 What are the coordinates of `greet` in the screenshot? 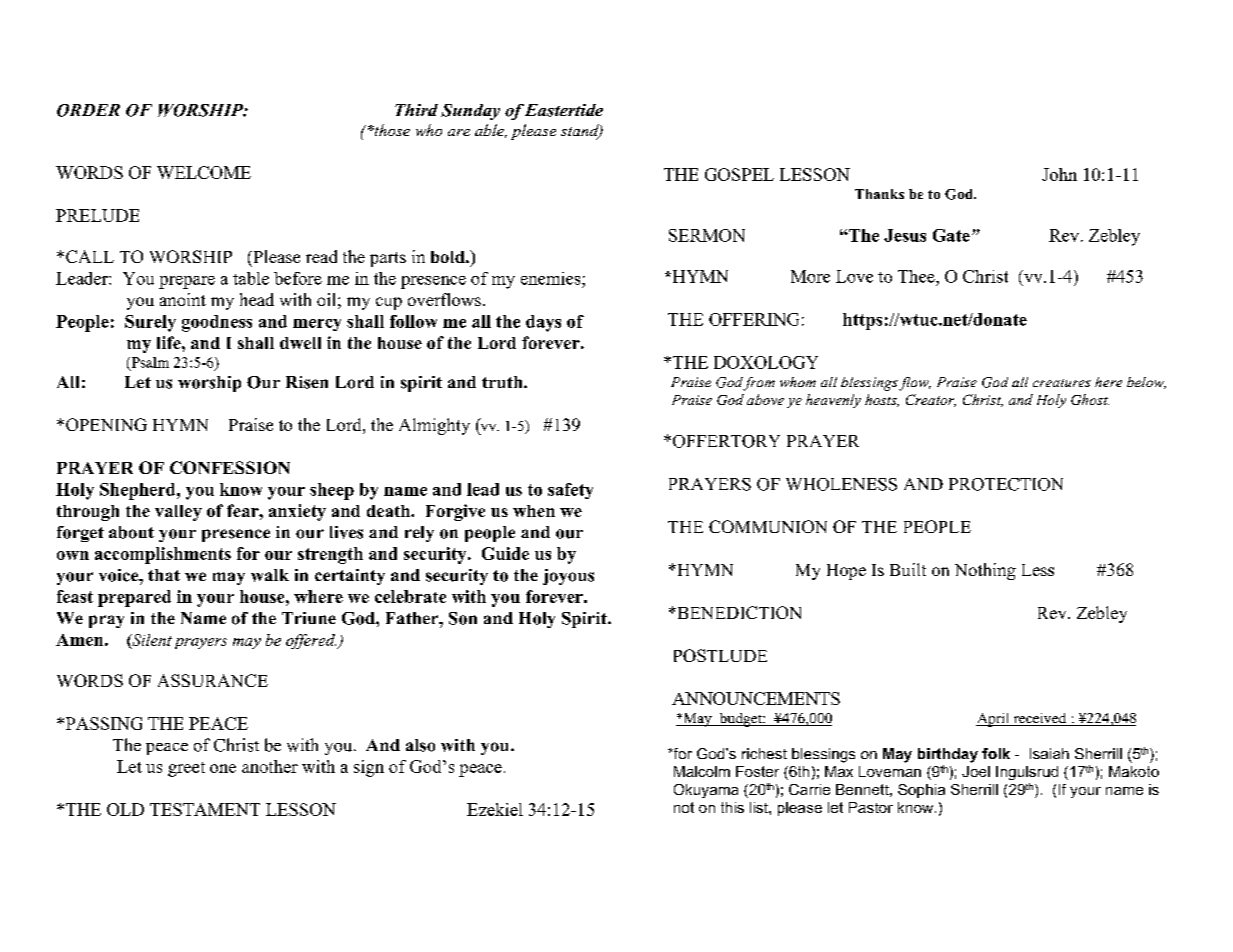 It's located at (186, 769).
